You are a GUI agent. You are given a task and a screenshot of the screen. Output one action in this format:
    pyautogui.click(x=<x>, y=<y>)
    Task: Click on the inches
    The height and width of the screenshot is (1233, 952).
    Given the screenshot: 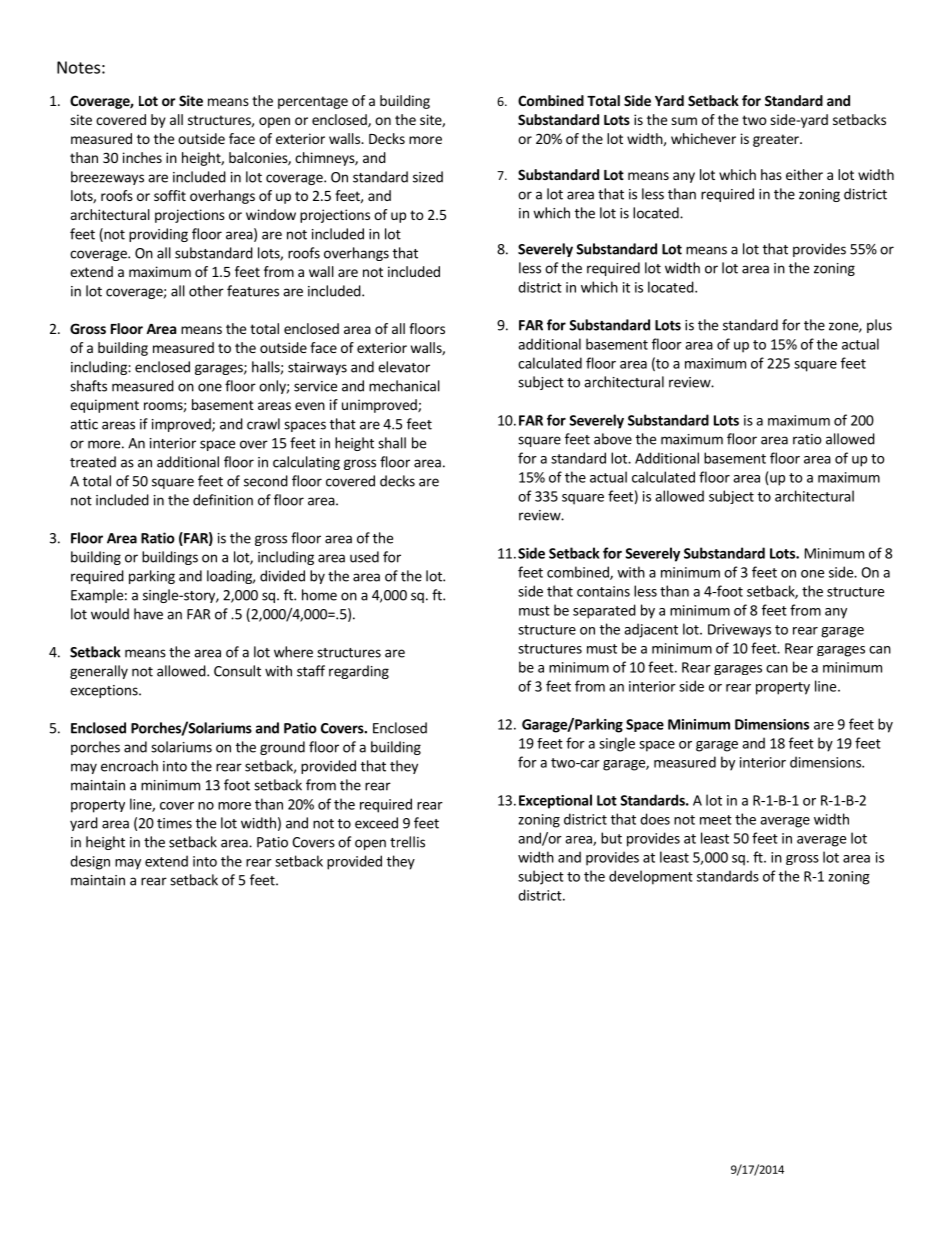 What is the action you would take?
    pyautogui.click(x=142, y=157)
